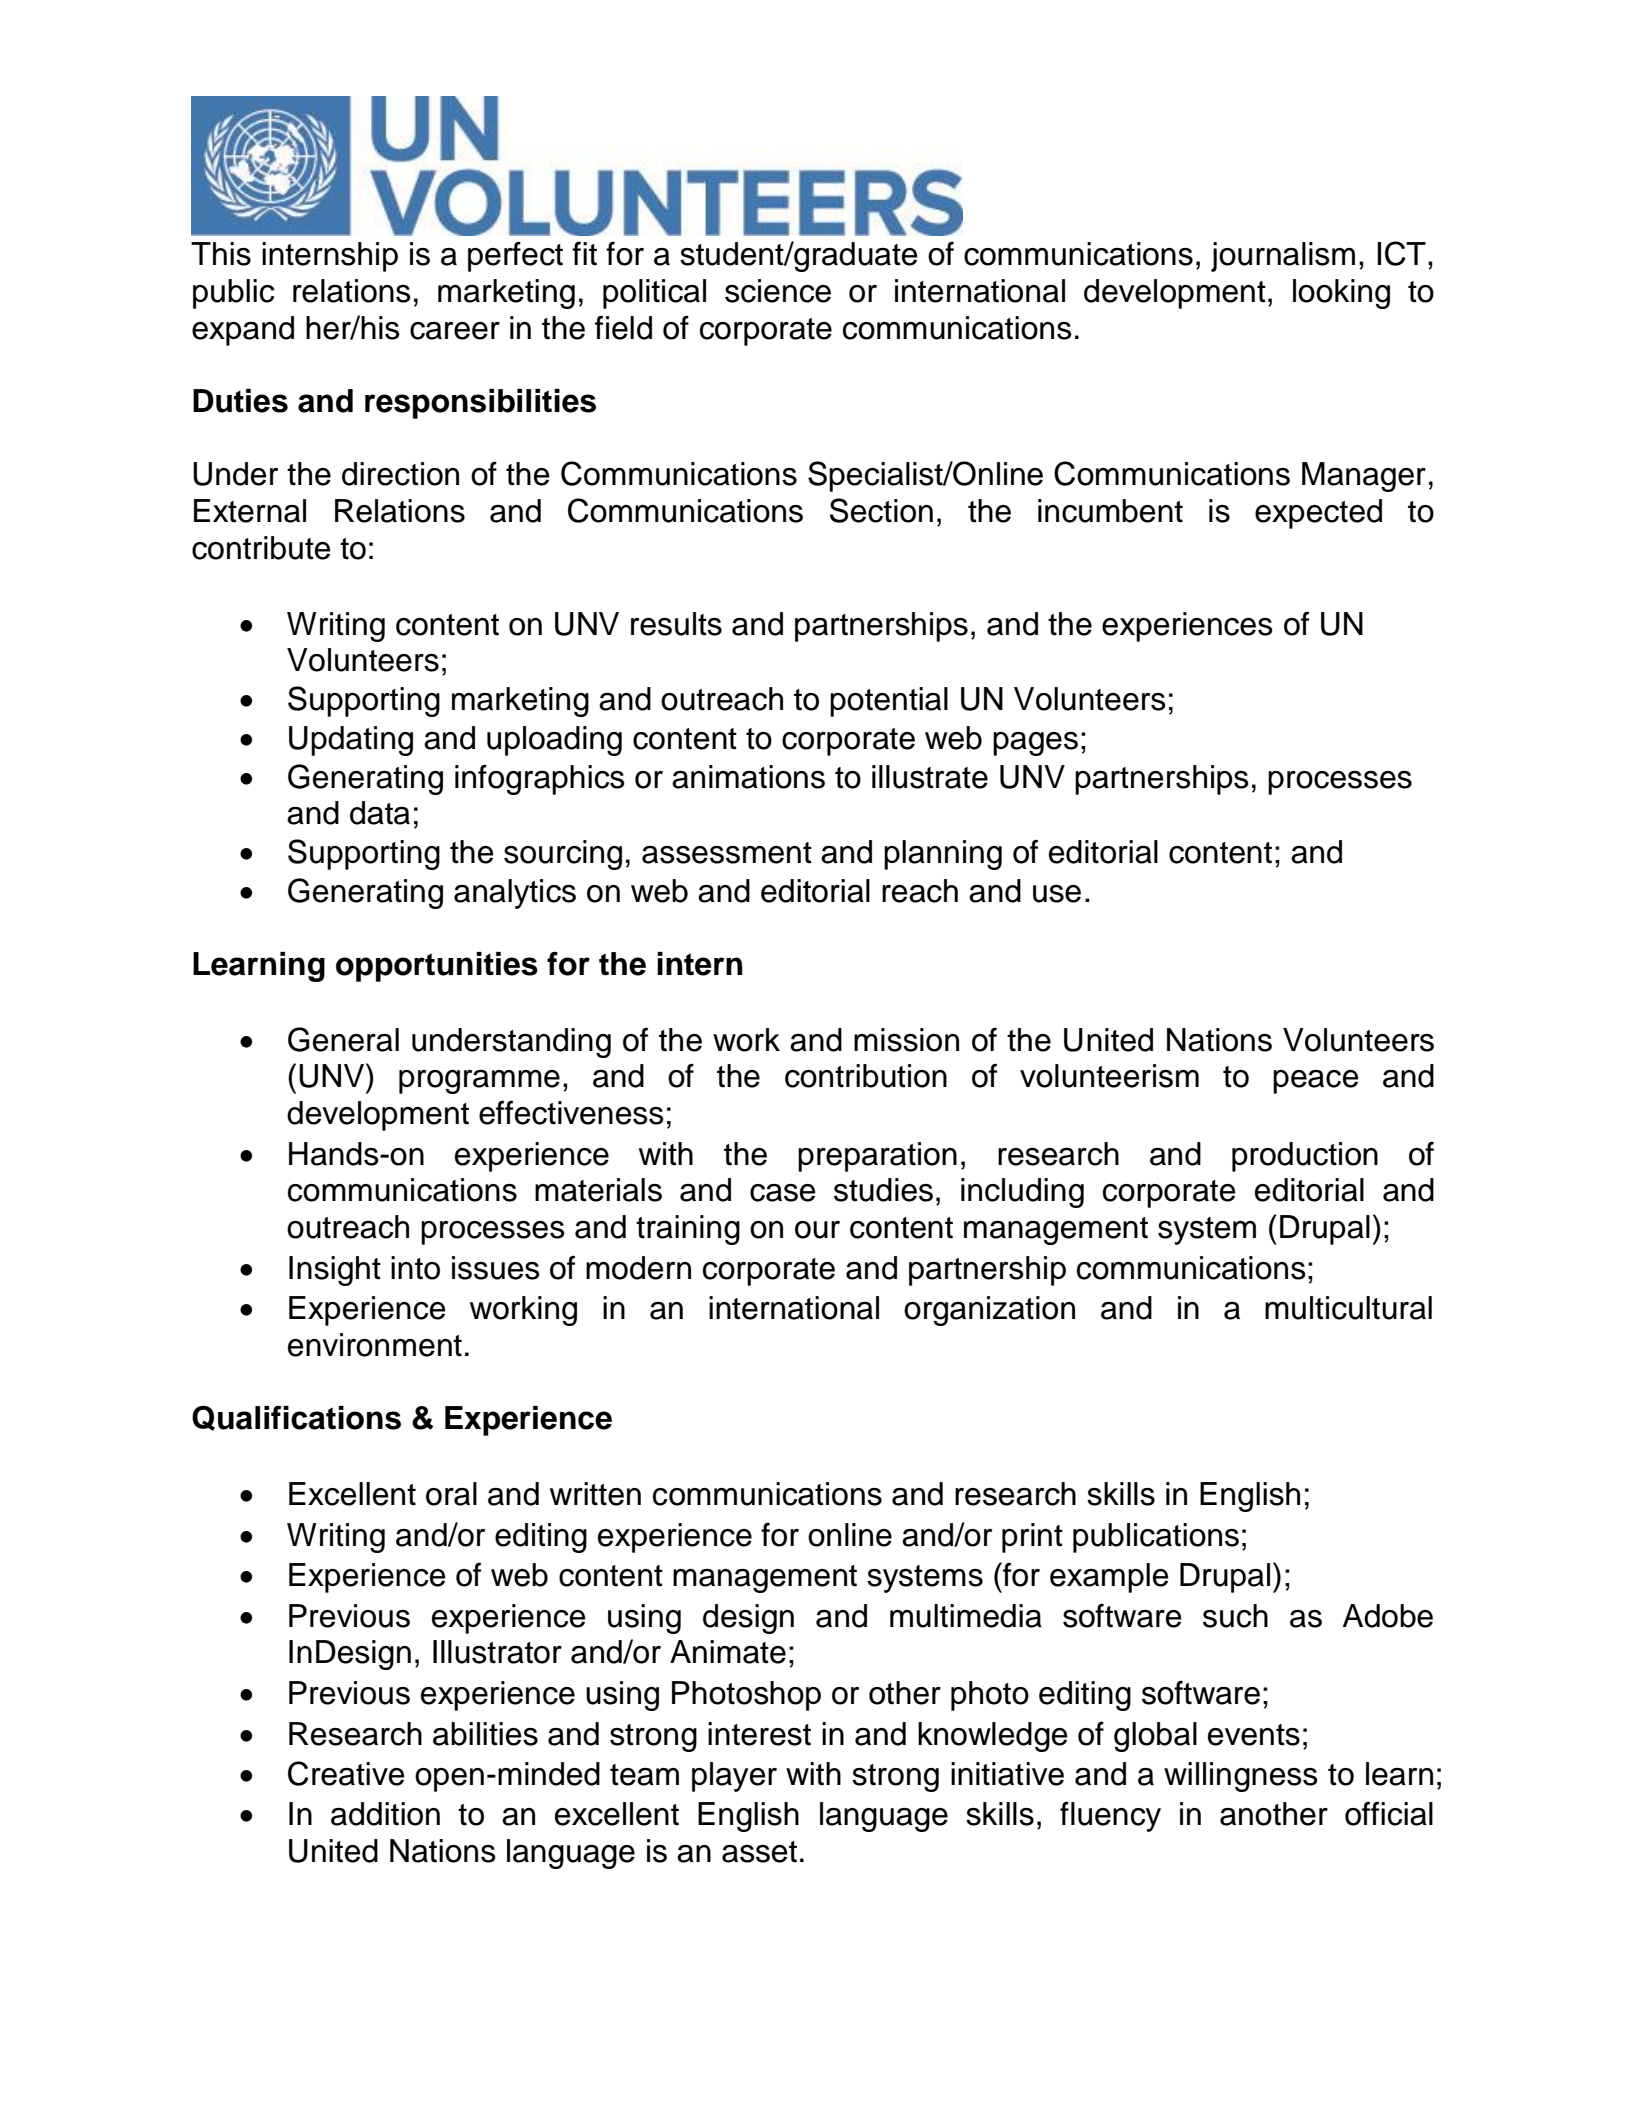  Describe the element at coordinates (1283, 257) in the document. I see `journalism` at that location.
